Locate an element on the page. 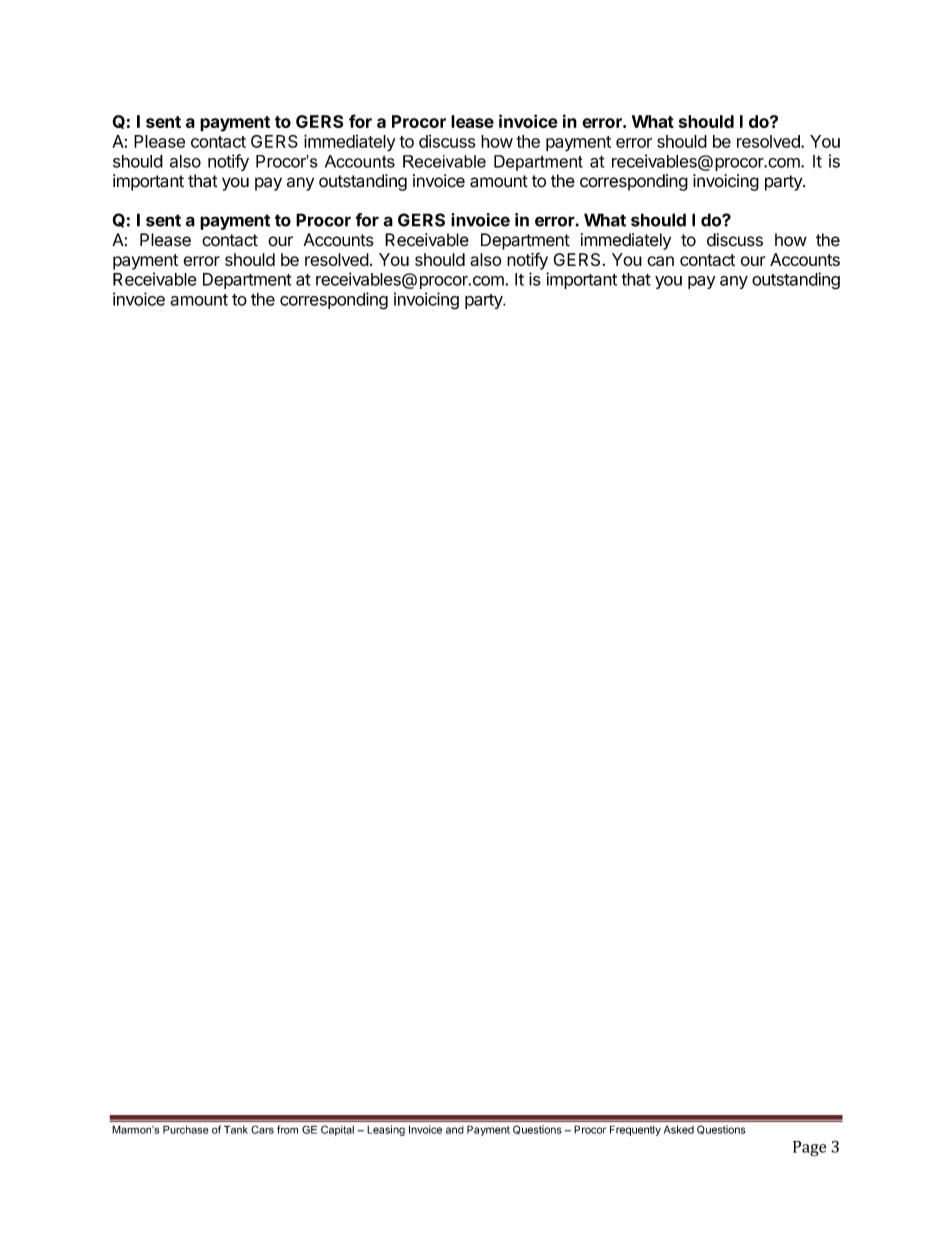  Frequently is located at coordinates (635, 1130).
